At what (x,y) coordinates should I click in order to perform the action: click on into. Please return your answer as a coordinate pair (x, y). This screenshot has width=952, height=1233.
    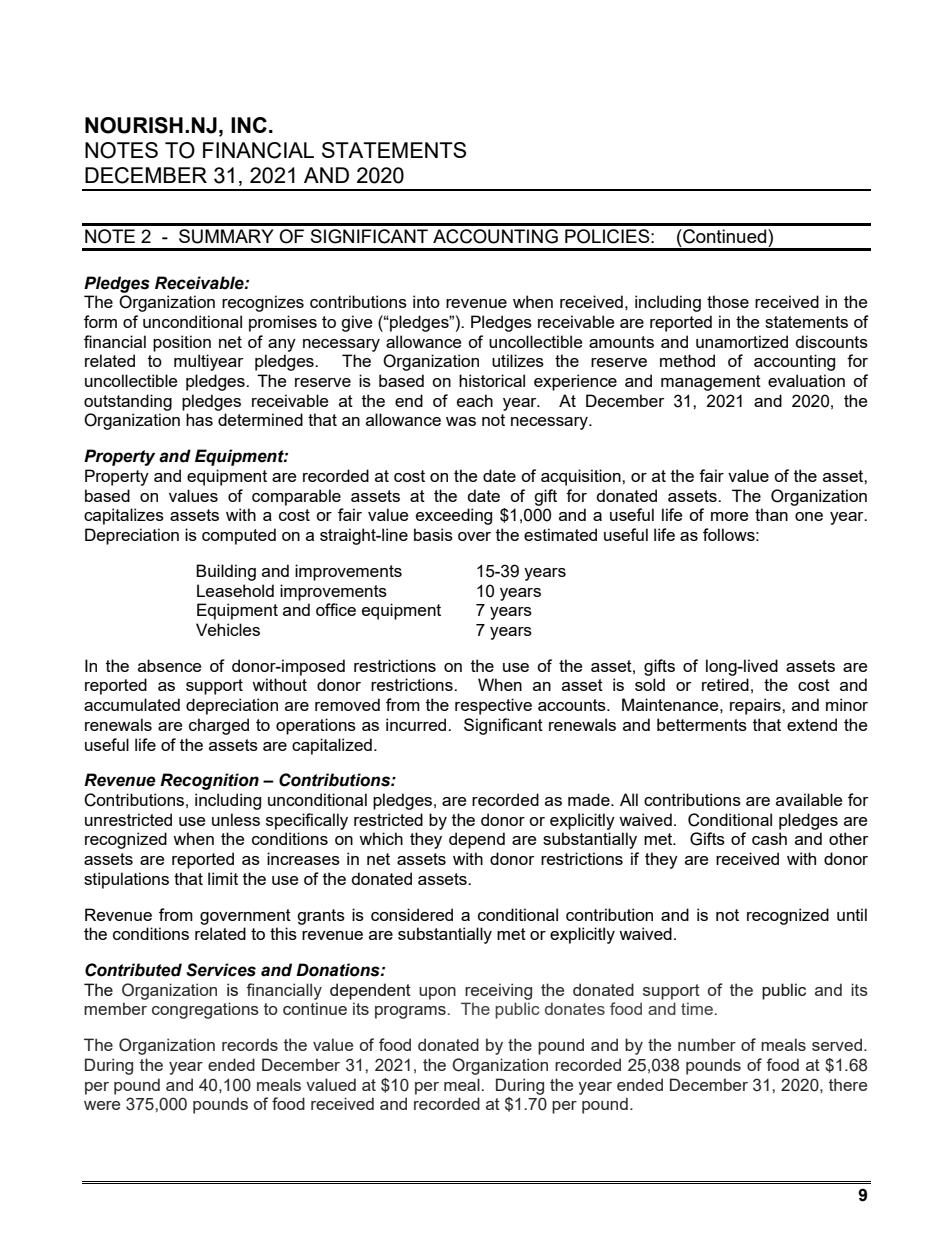
    Looking at the image, I should click on (426, 301).
